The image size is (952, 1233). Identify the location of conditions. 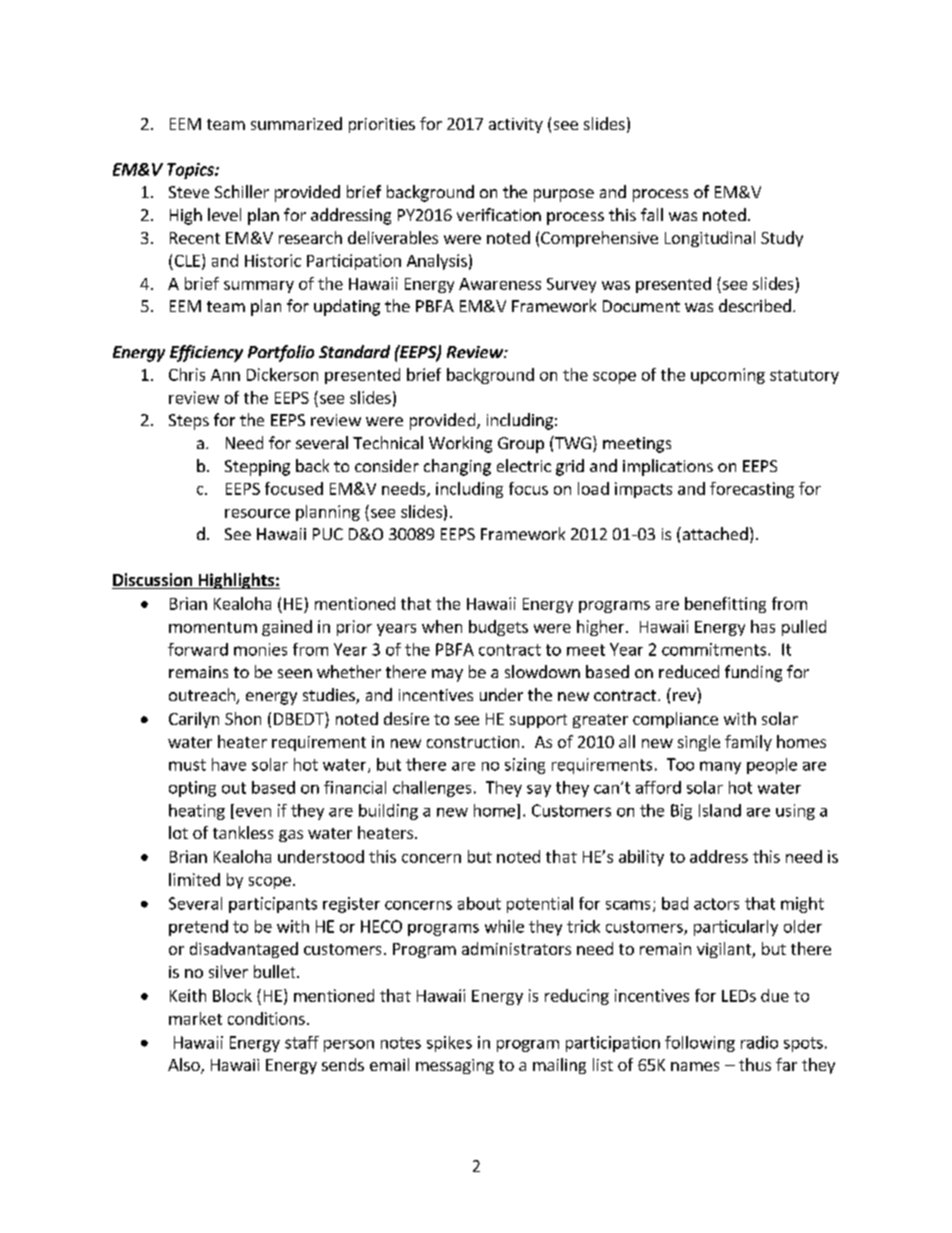
(266, 1018).
